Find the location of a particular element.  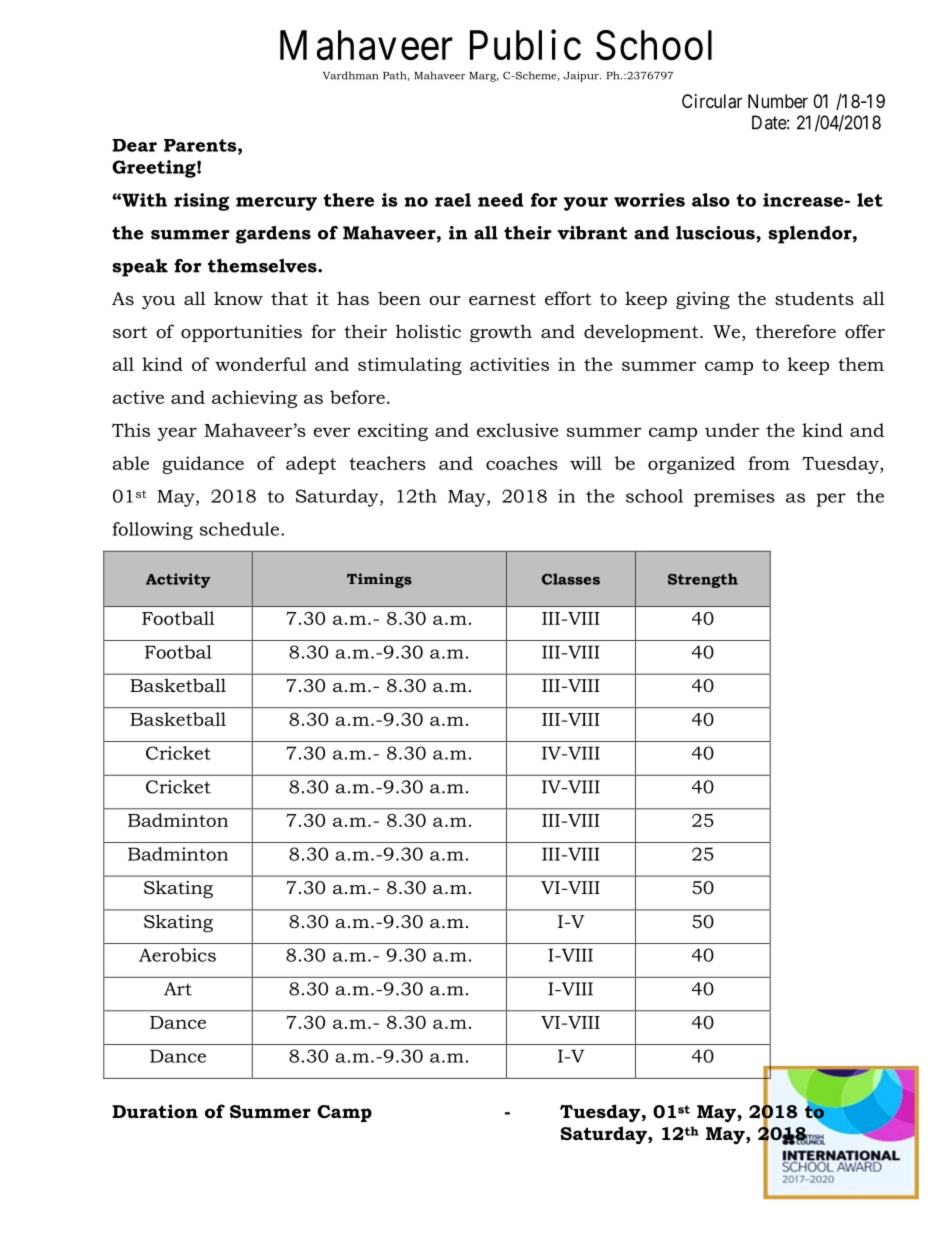

Duration is located at coordinates (155, 1111).
